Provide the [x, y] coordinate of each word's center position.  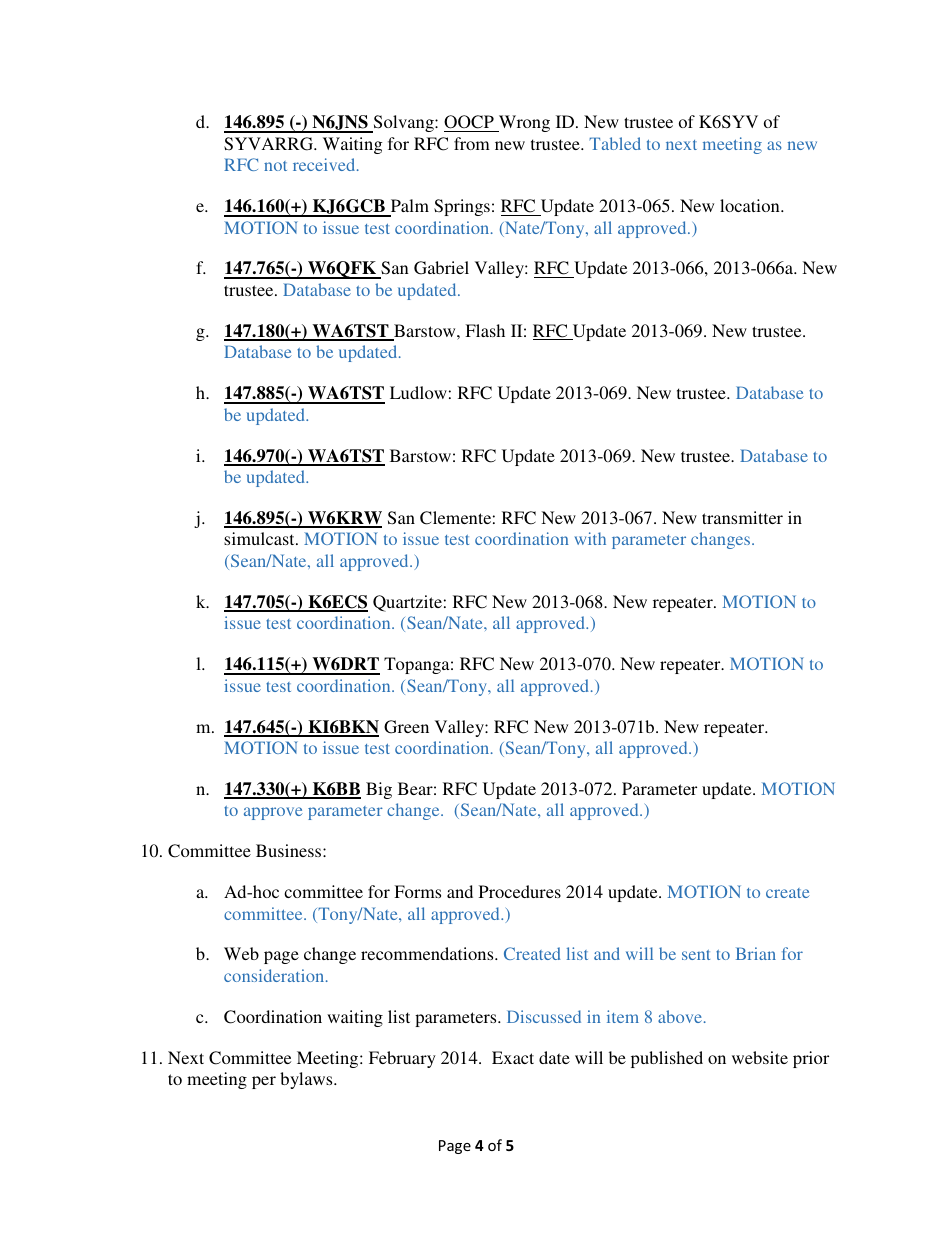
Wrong [523, 123]
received [325, 164]
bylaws [307, 1080]
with [590, 538]
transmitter [742, 517]
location [751, 205]
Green [406, 727]
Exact [513, 1057]
